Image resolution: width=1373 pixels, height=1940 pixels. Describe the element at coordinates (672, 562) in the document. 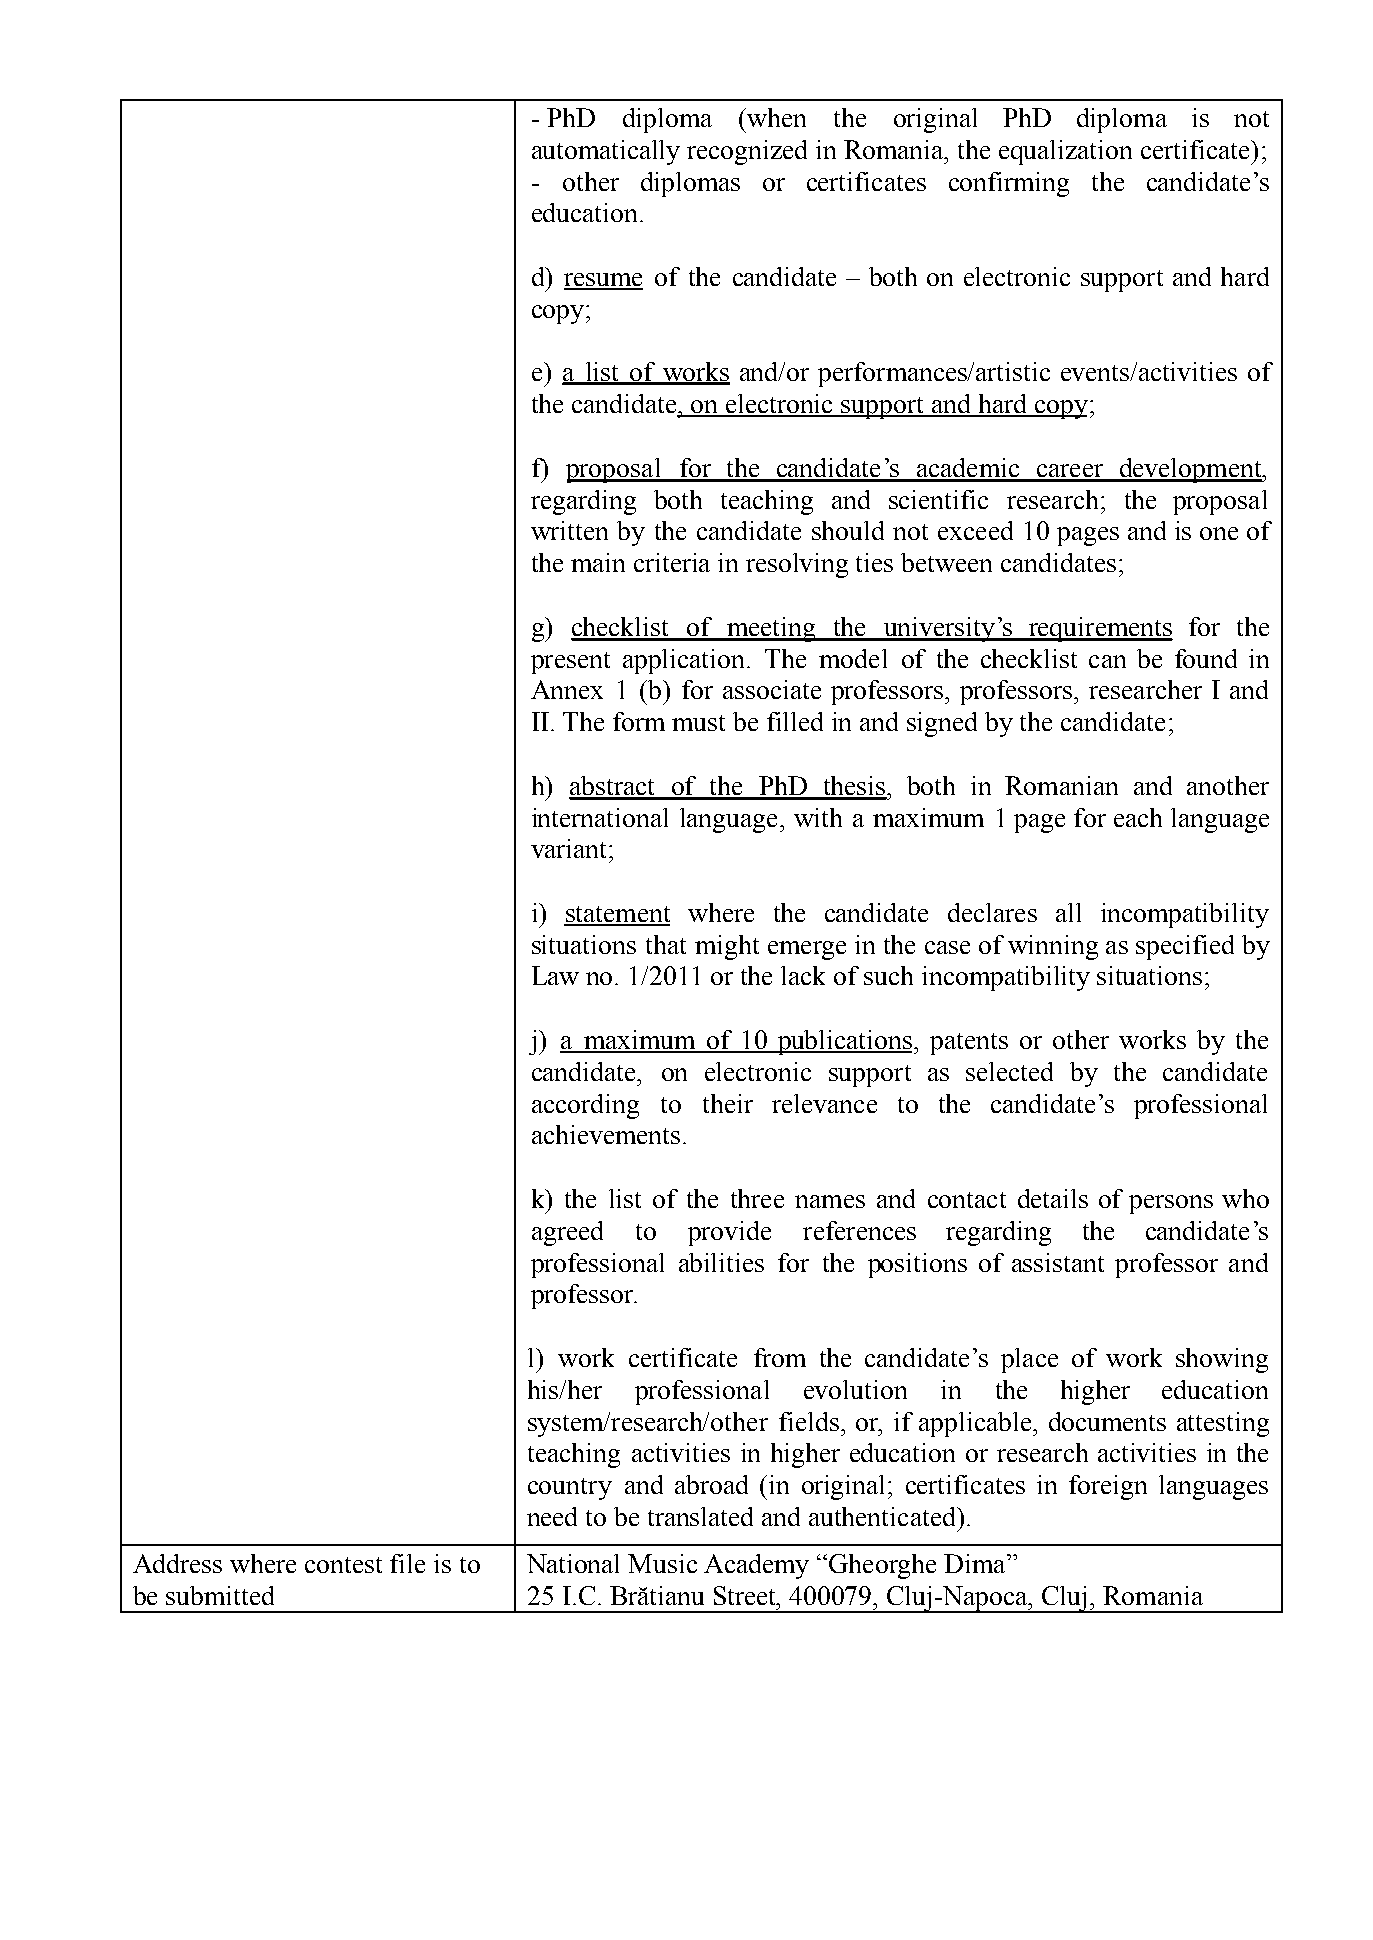

I see `criteria` at that location.
